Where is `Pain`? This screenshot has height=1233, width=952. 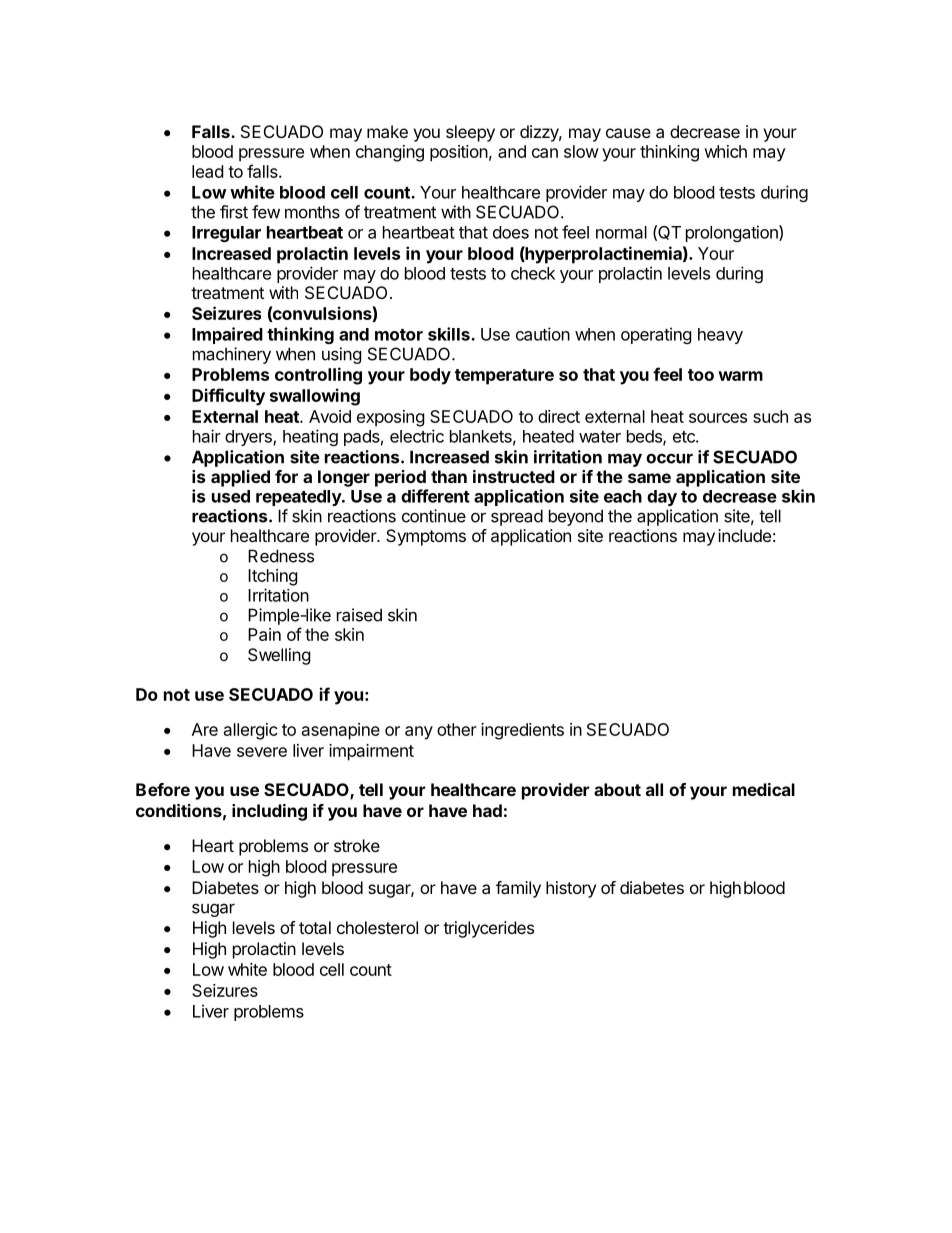 Pain is located at coordinates (264, 634).
